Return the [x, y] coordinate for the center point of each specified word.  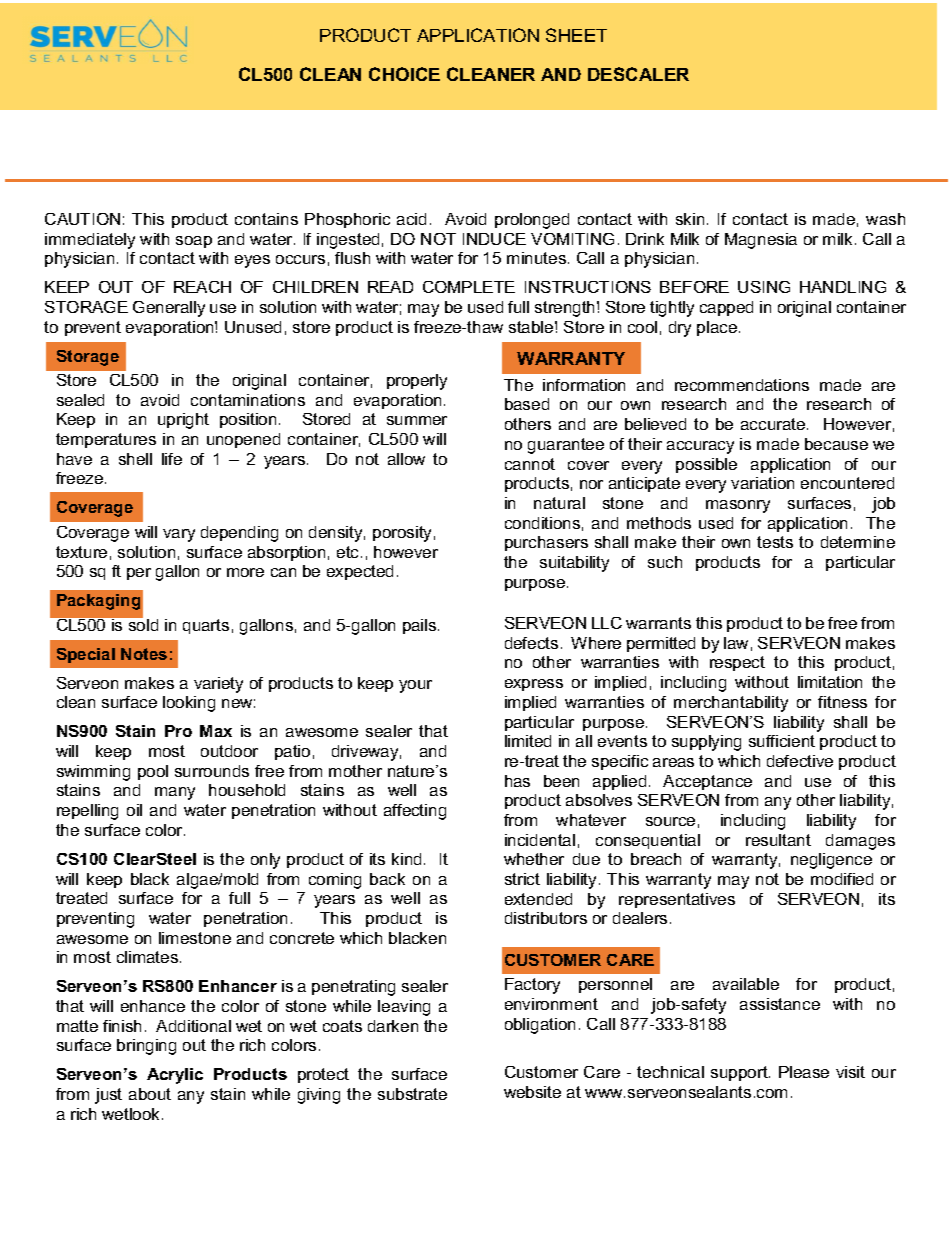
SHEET [576, 35]
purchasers [546, 543]
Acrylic [175, 1076]
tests [775, 542]
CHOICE [404, 74]
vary [179, 535]
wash [885, 219]
